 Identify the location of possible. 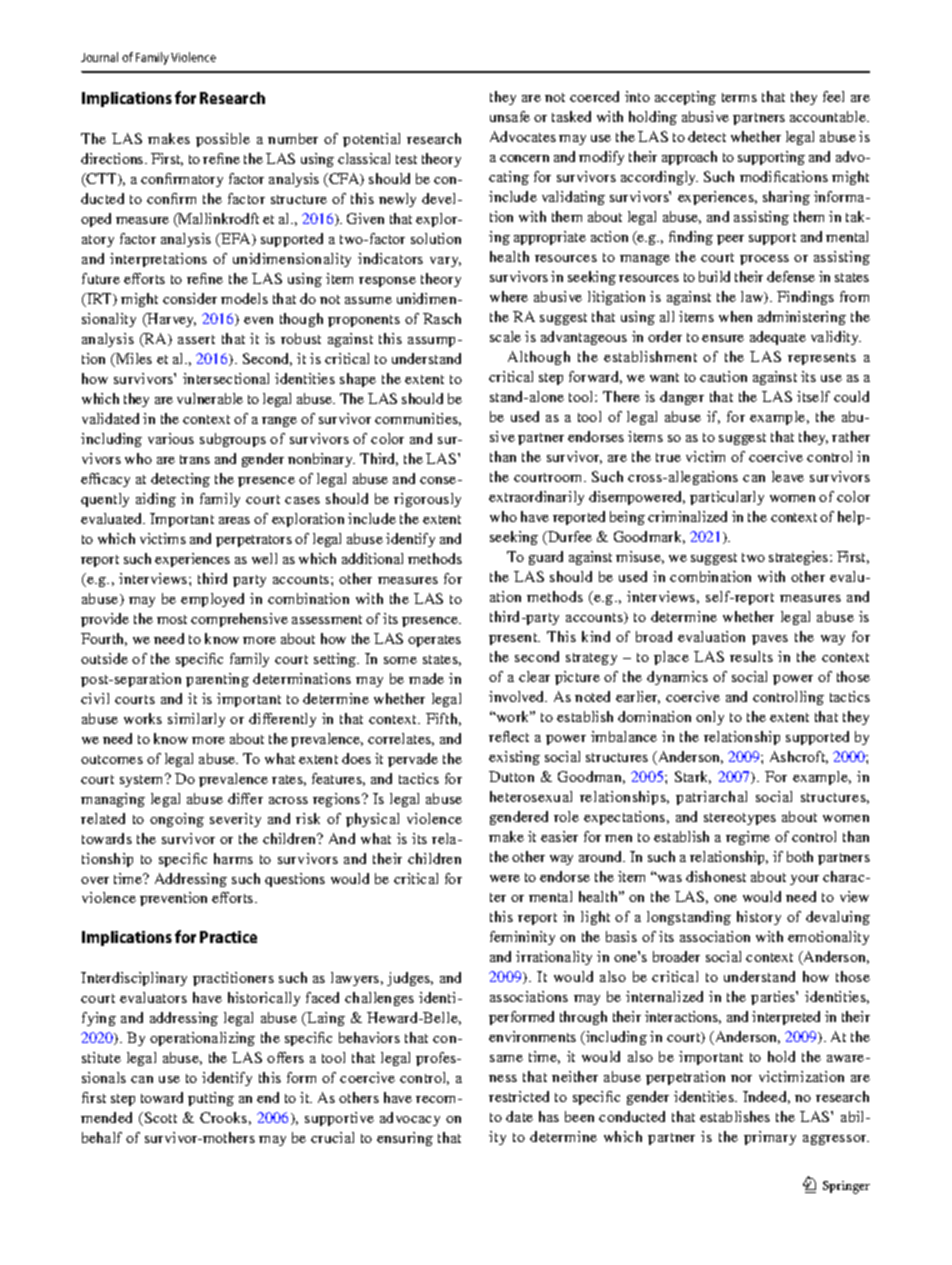
(223, 140).
